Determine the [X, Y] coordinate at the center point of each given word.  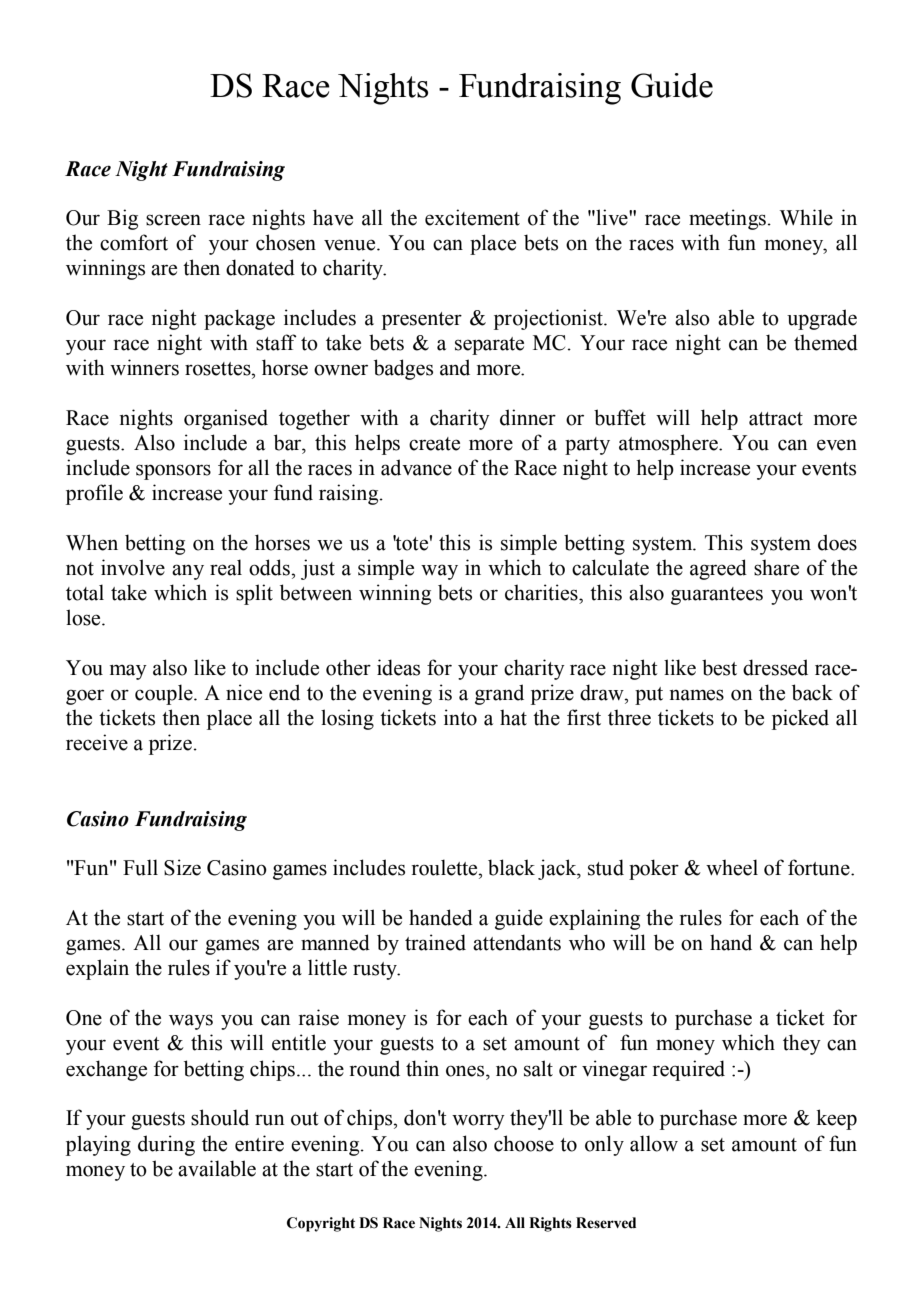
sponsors [173, 472]
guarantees [717, 596]
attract [776, 419]
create [434, 444]
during [166, 1145]
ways [191, 1022]
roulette [446, 867]
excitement [472, 217]
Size [182, 867]
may [128, 672]
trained [435, 942]
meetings [727, 219]
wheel [732, 867]
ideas [398, 667]
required [689, 1070]
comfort [134, 242]
